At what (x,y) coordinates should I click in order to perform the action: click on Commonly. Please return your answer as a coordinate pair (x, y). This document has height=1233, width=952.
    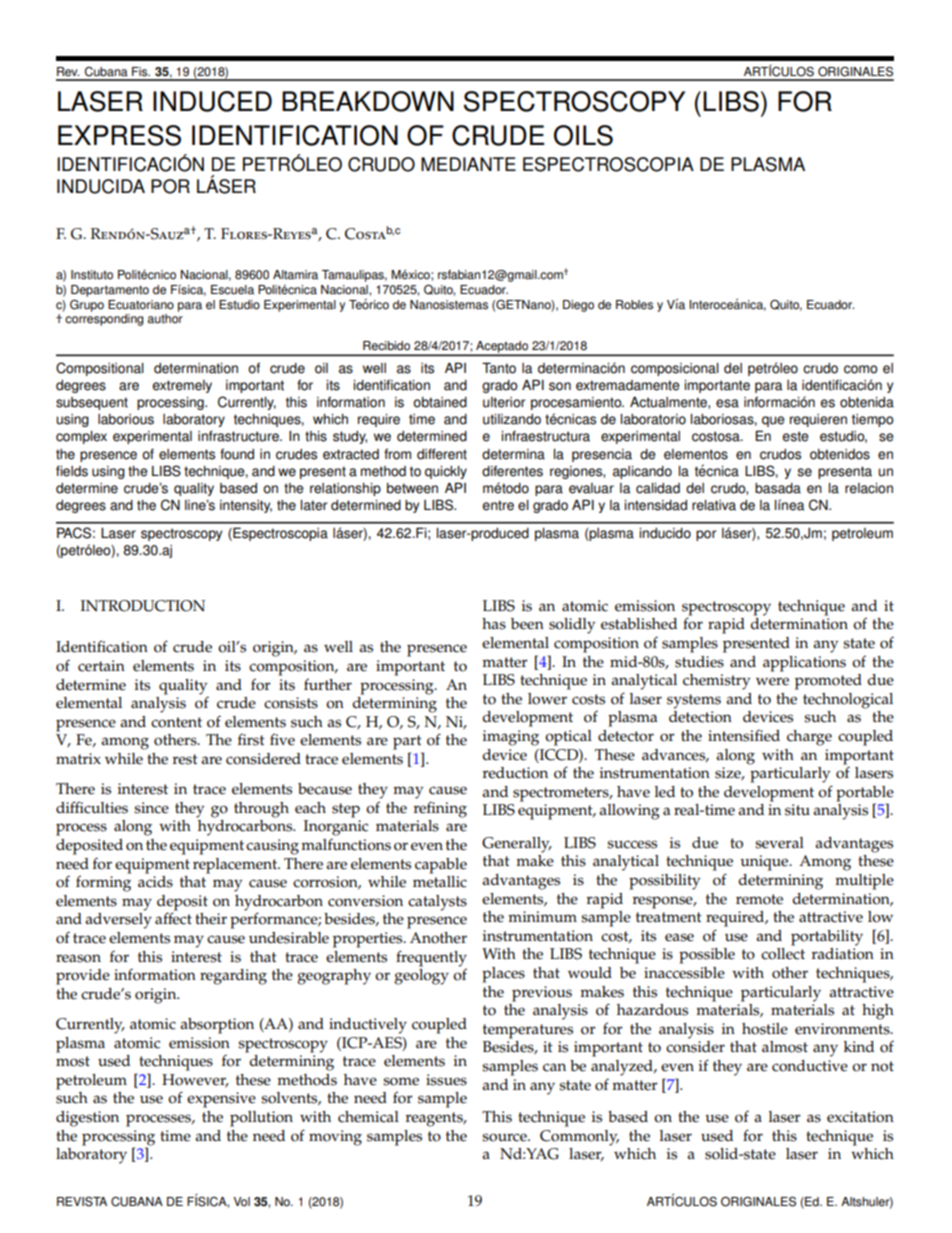
    Looking at the image, I should click on (579, 1138).
